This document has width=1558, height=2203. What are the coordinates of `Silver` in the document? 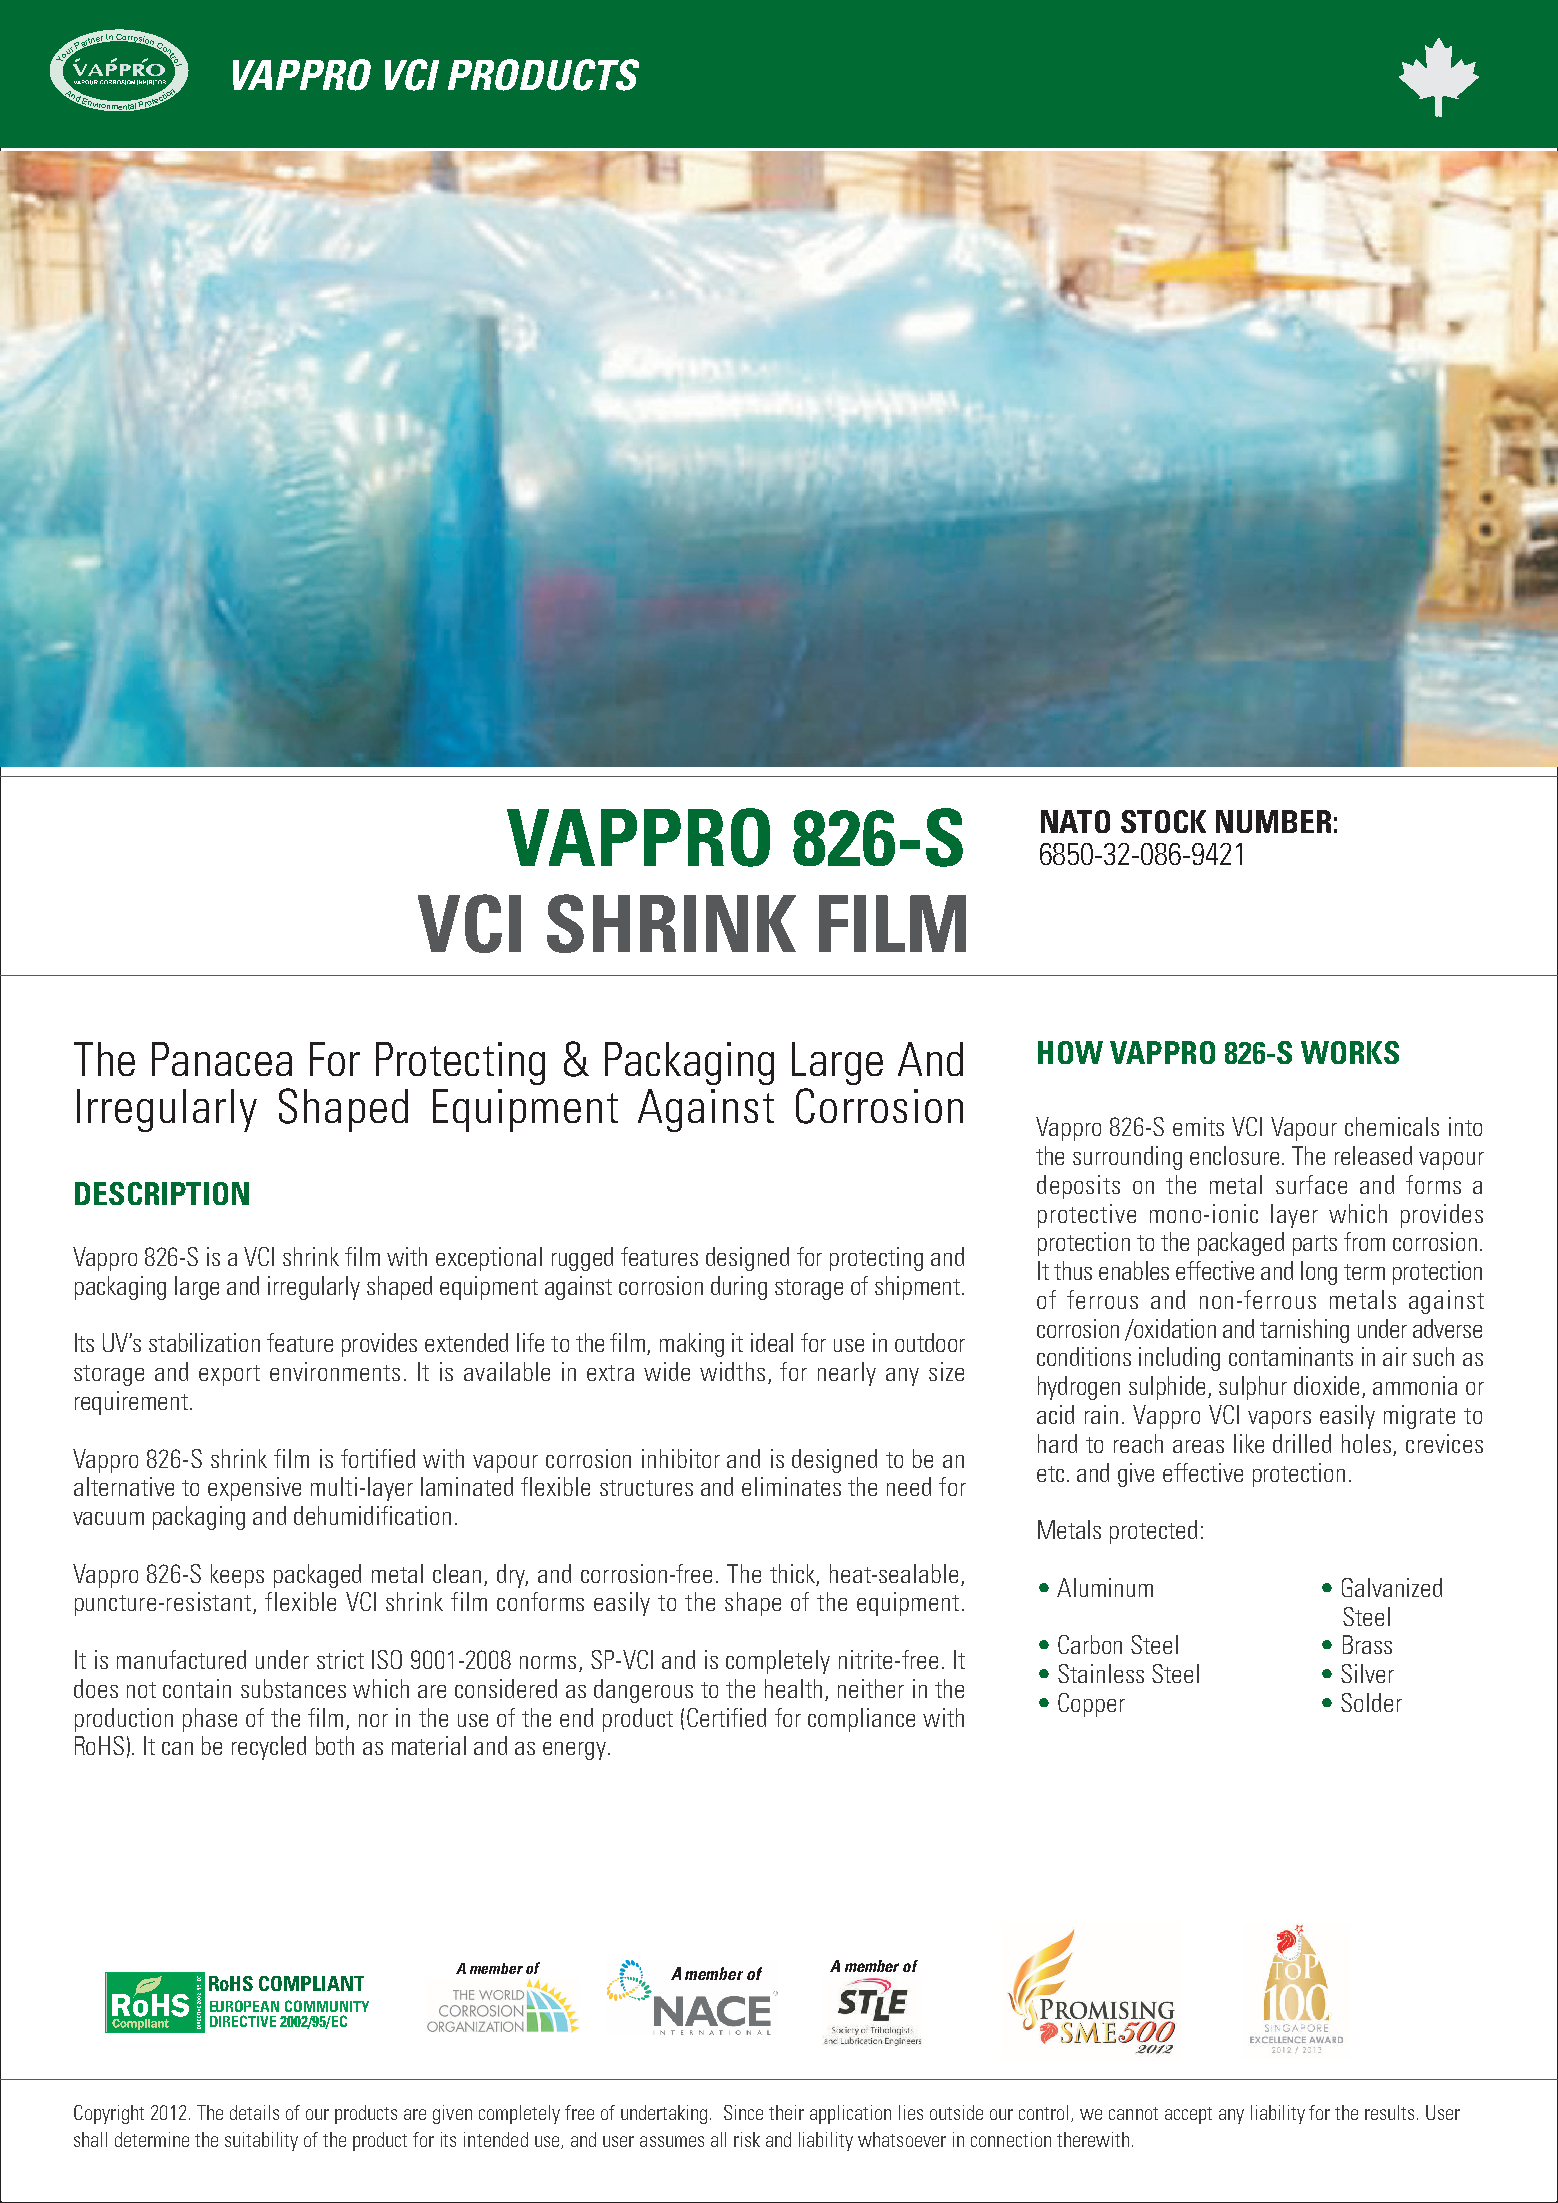 It's located at (1367, 1673).
